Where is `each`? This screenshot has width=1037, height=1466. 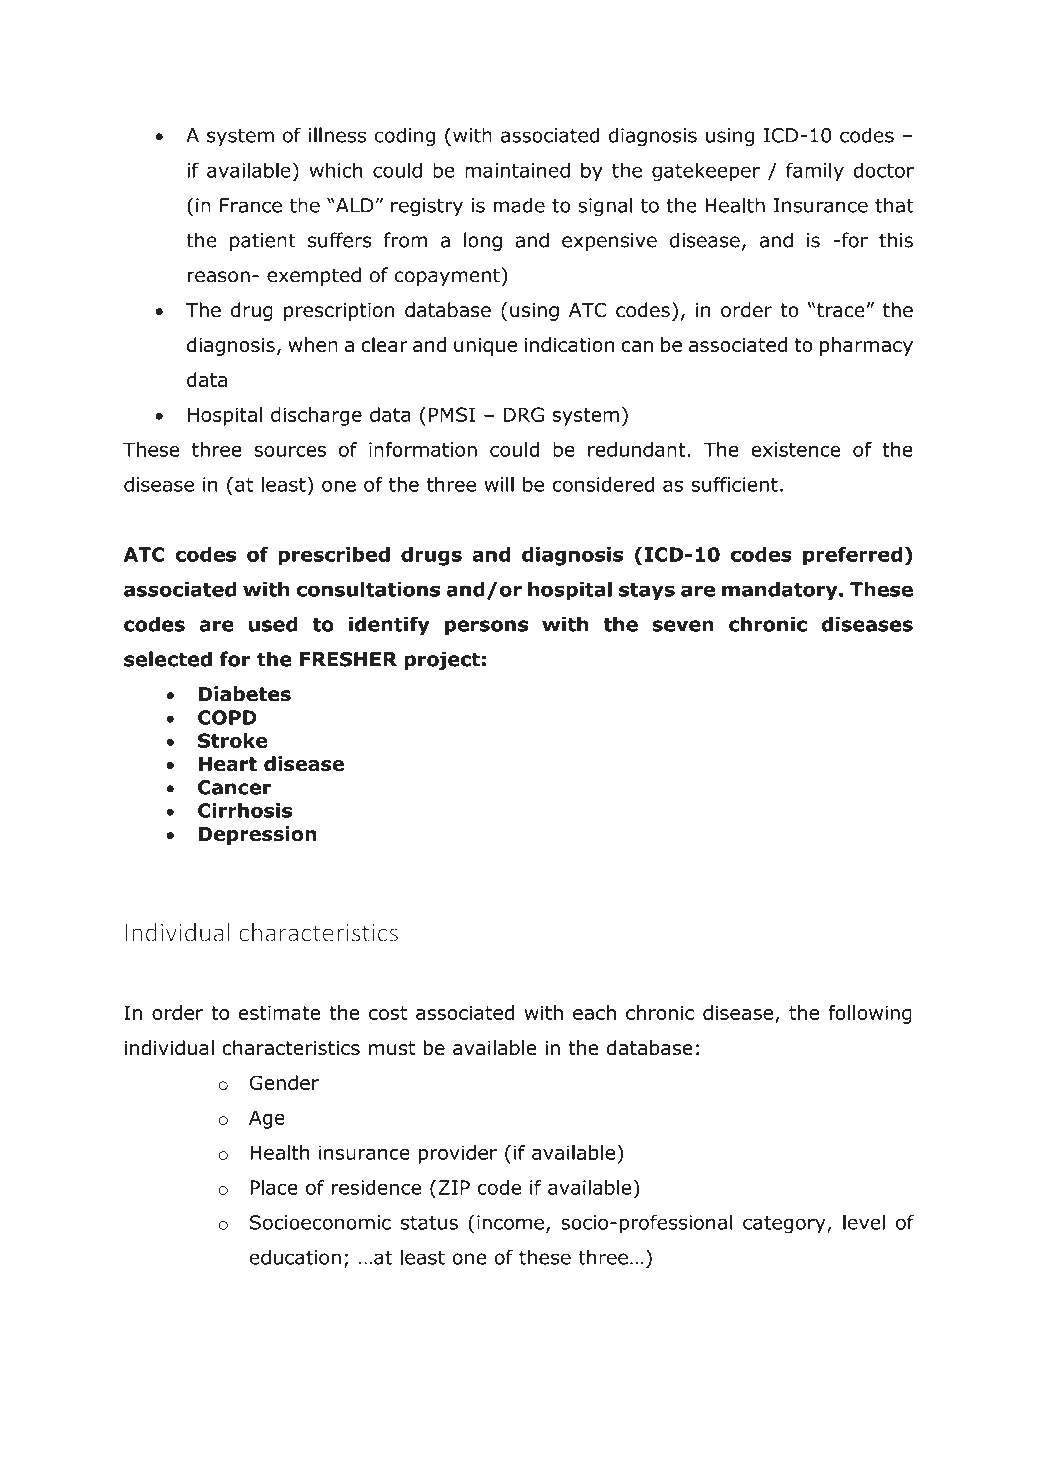 each is located at coordinates (594, 1012).
